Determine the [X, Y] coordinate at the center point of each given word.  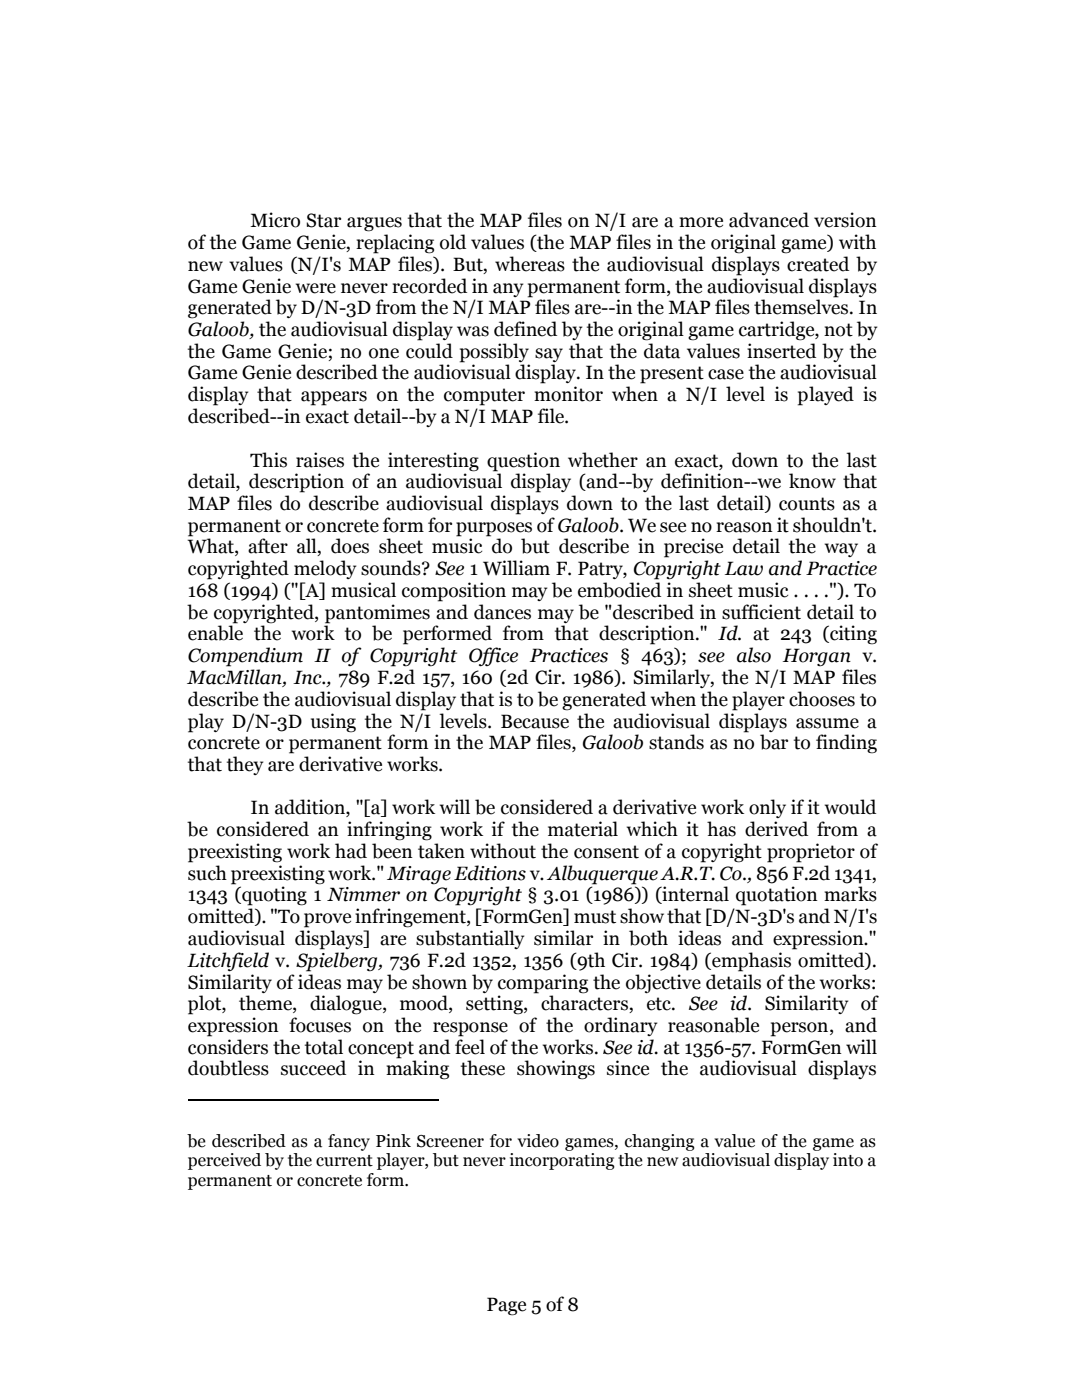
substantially [470, 939]
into [848, 1160]
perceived [224, 1161]
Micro [275, 220]
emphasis [750, 962]
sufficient [761, 612]
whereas [530, 264]
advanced [769, 220]
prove [327, 920]
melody [325, 569]
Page [506, 1306]
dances [502, 612]
